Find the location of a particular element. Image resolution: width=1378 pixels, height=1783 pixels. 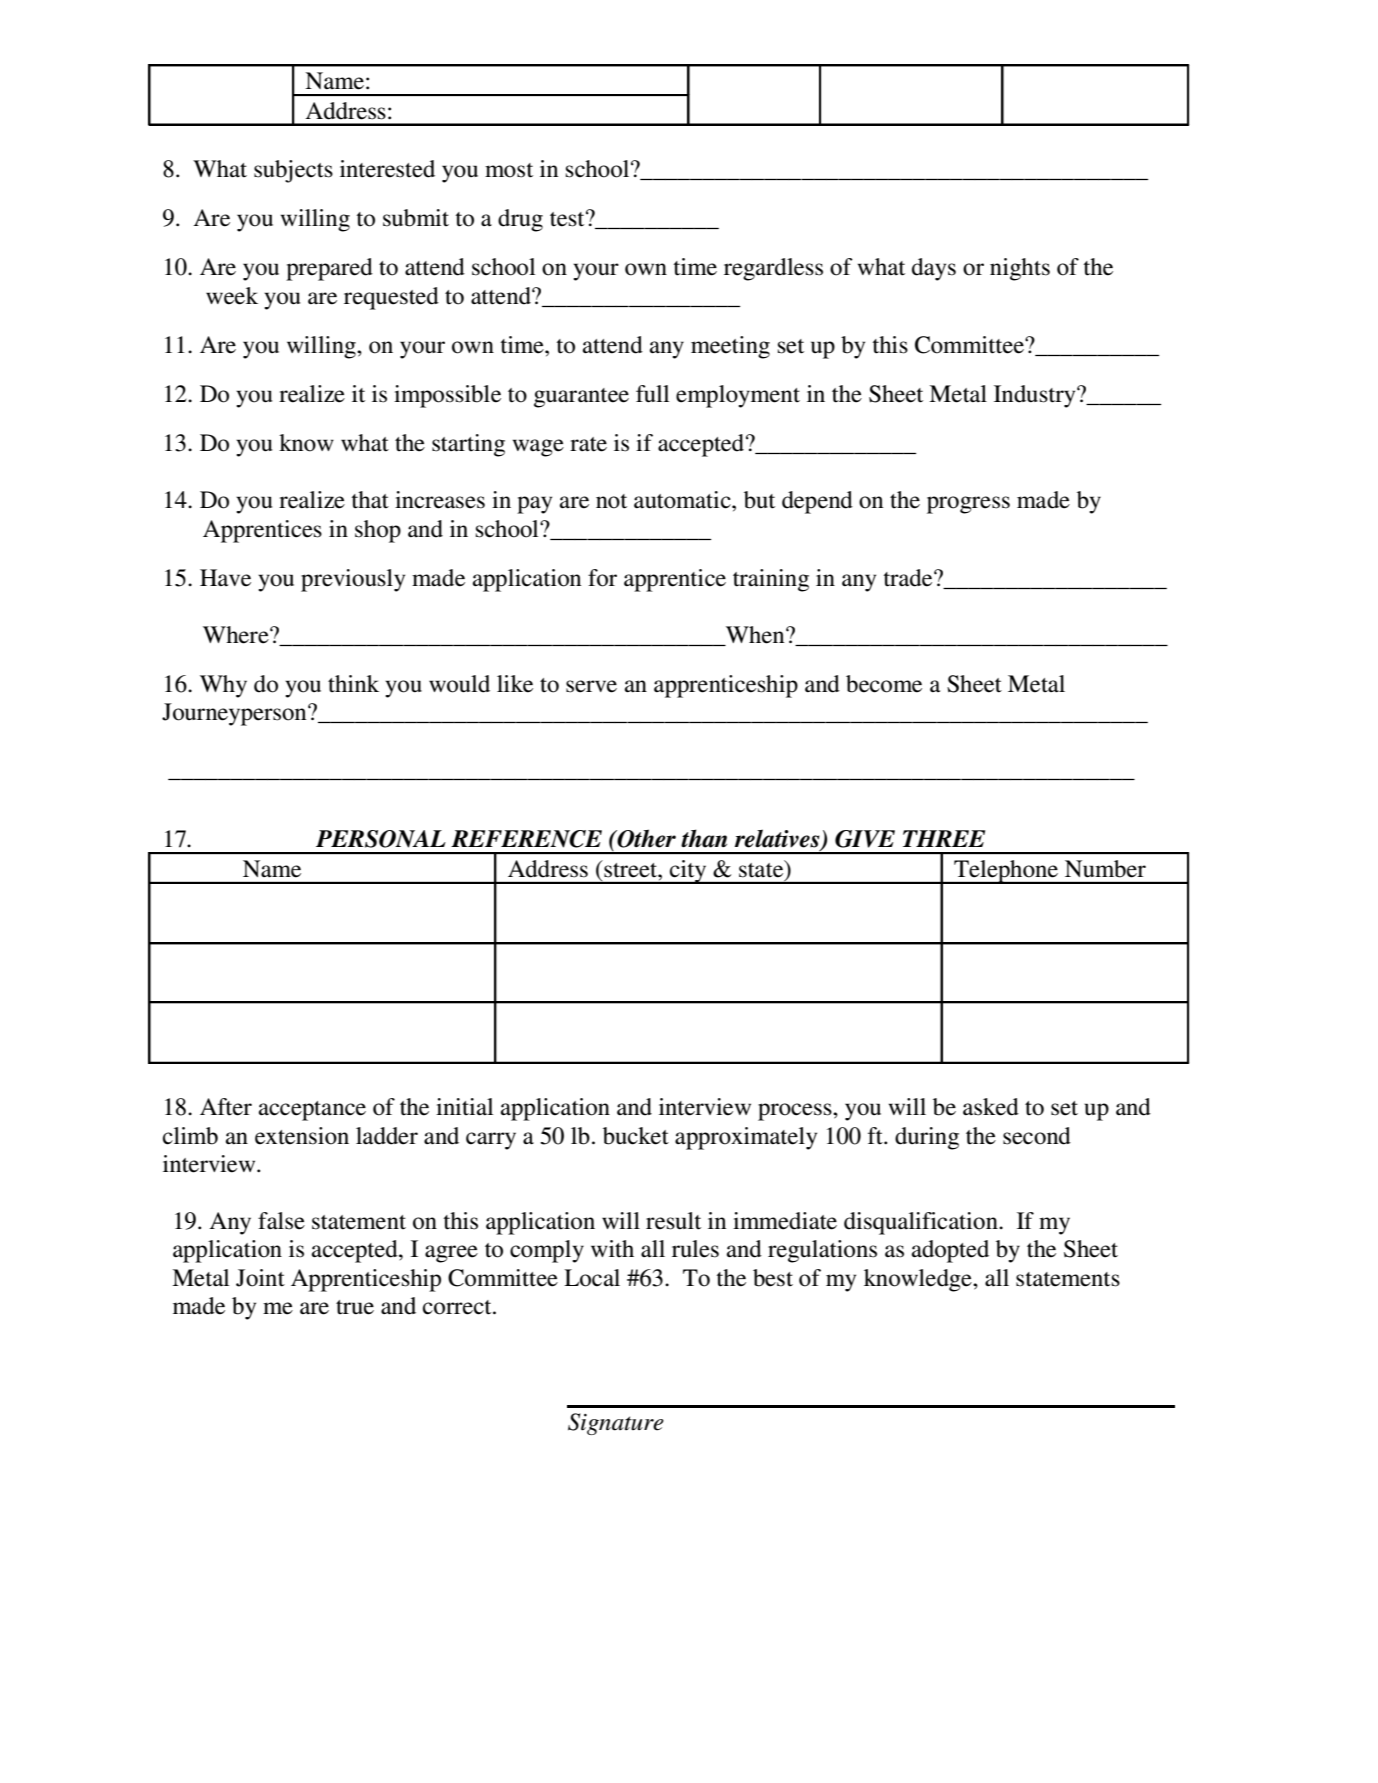

Signature is located at coordinates (616, 1424).
